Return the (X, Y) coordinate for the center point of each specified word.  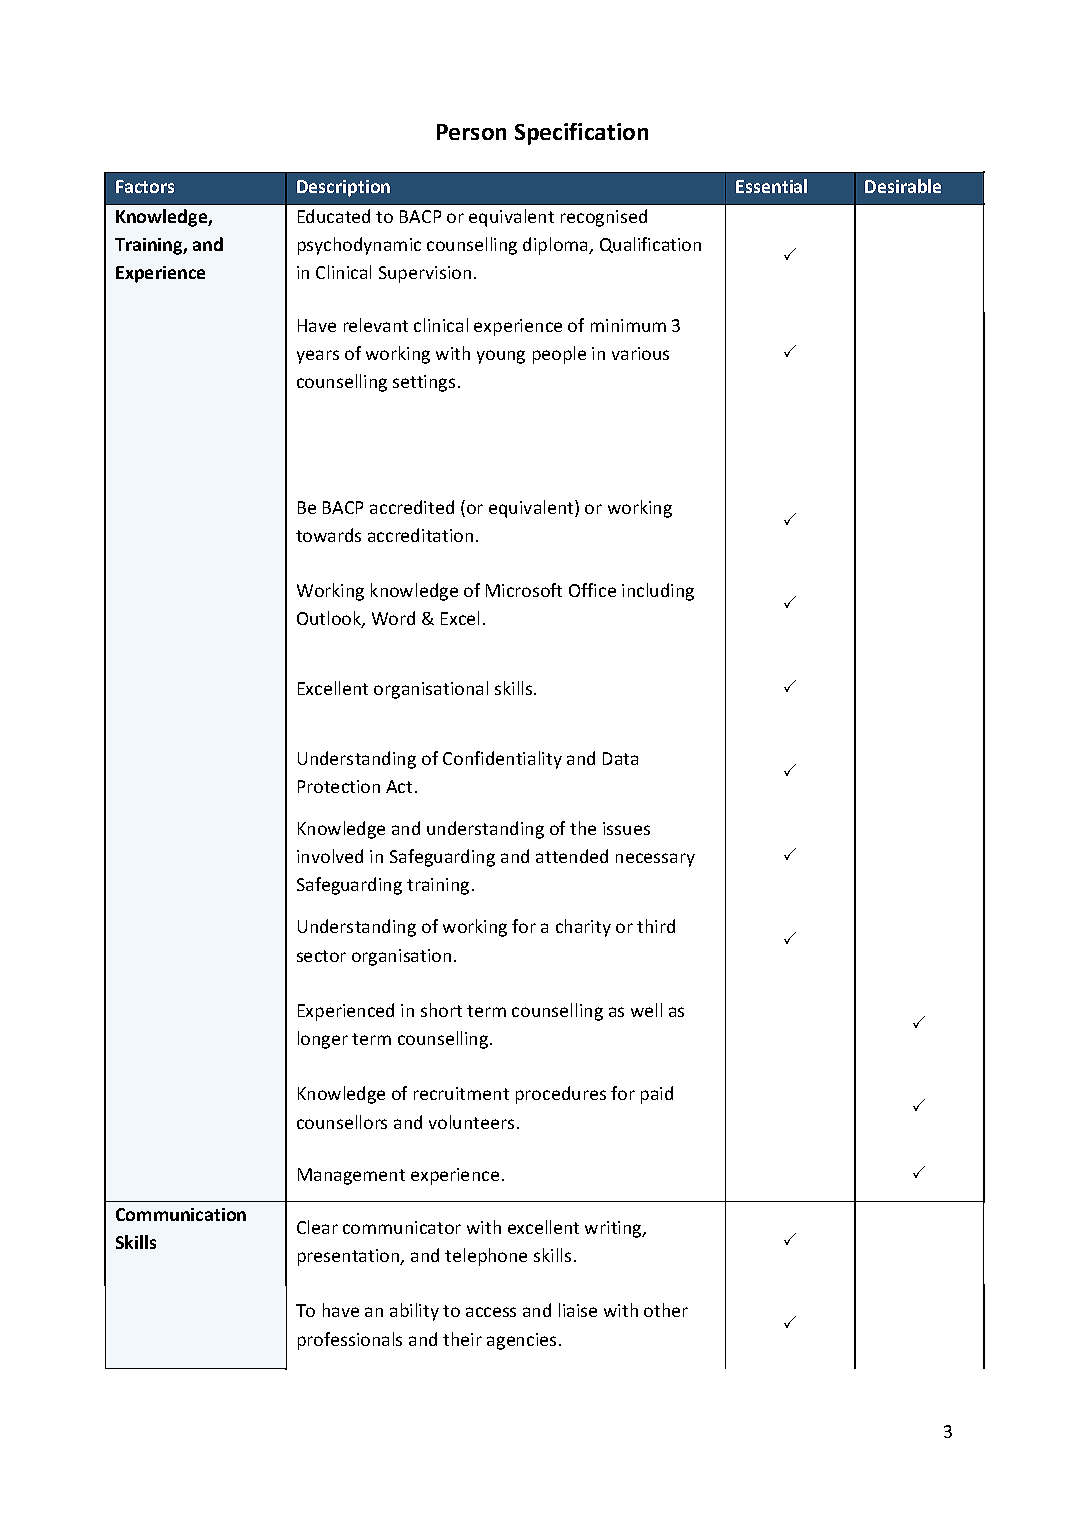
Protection (339, 786)
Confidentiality (502, 760)
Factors (145, 186)
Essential (771, 186)
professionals (350, 1341)
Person (471, 132)
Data (620, 758)
